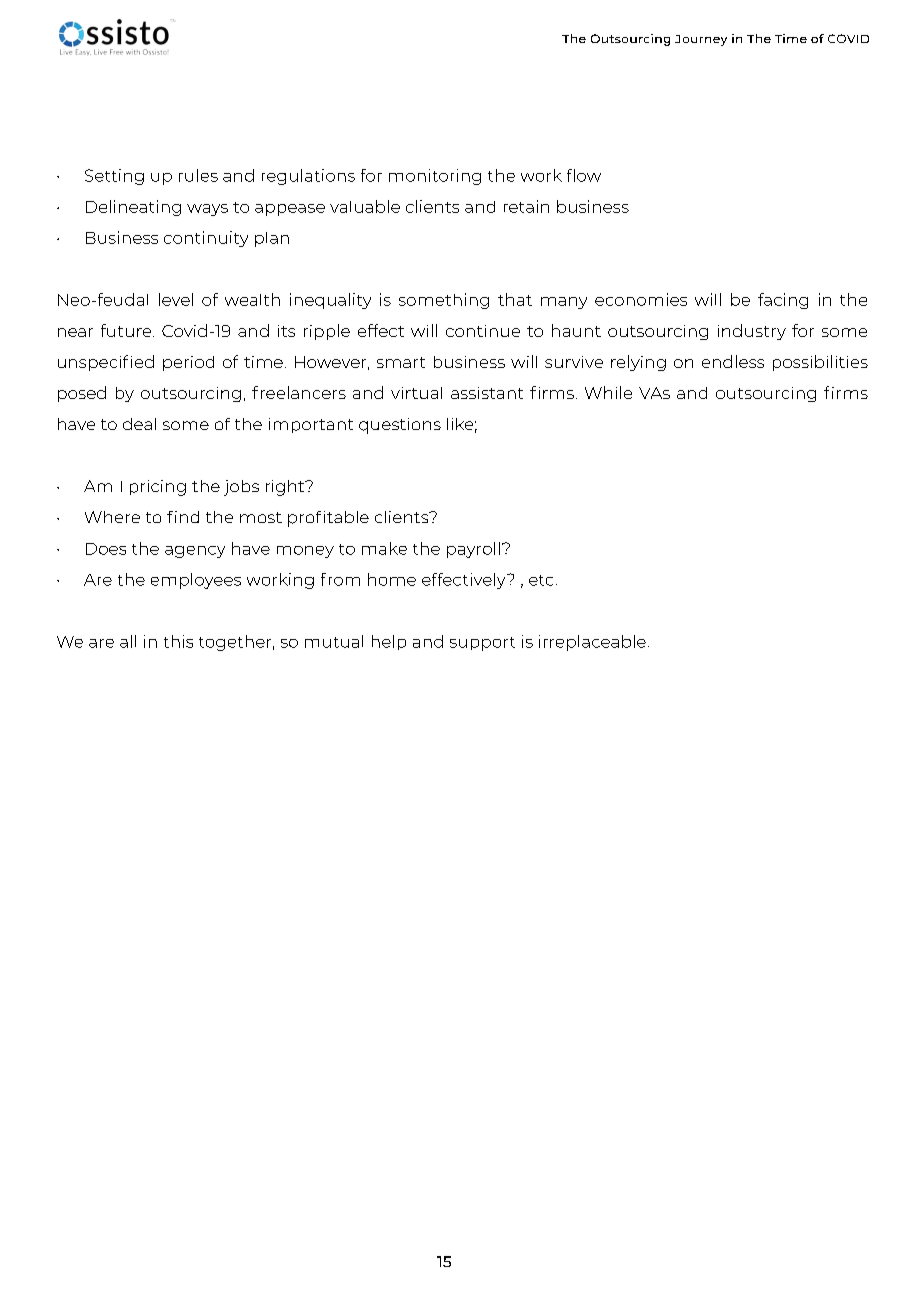 This screenshot has height=1308, width=924. I want to click on flow, so click(584, 175).
